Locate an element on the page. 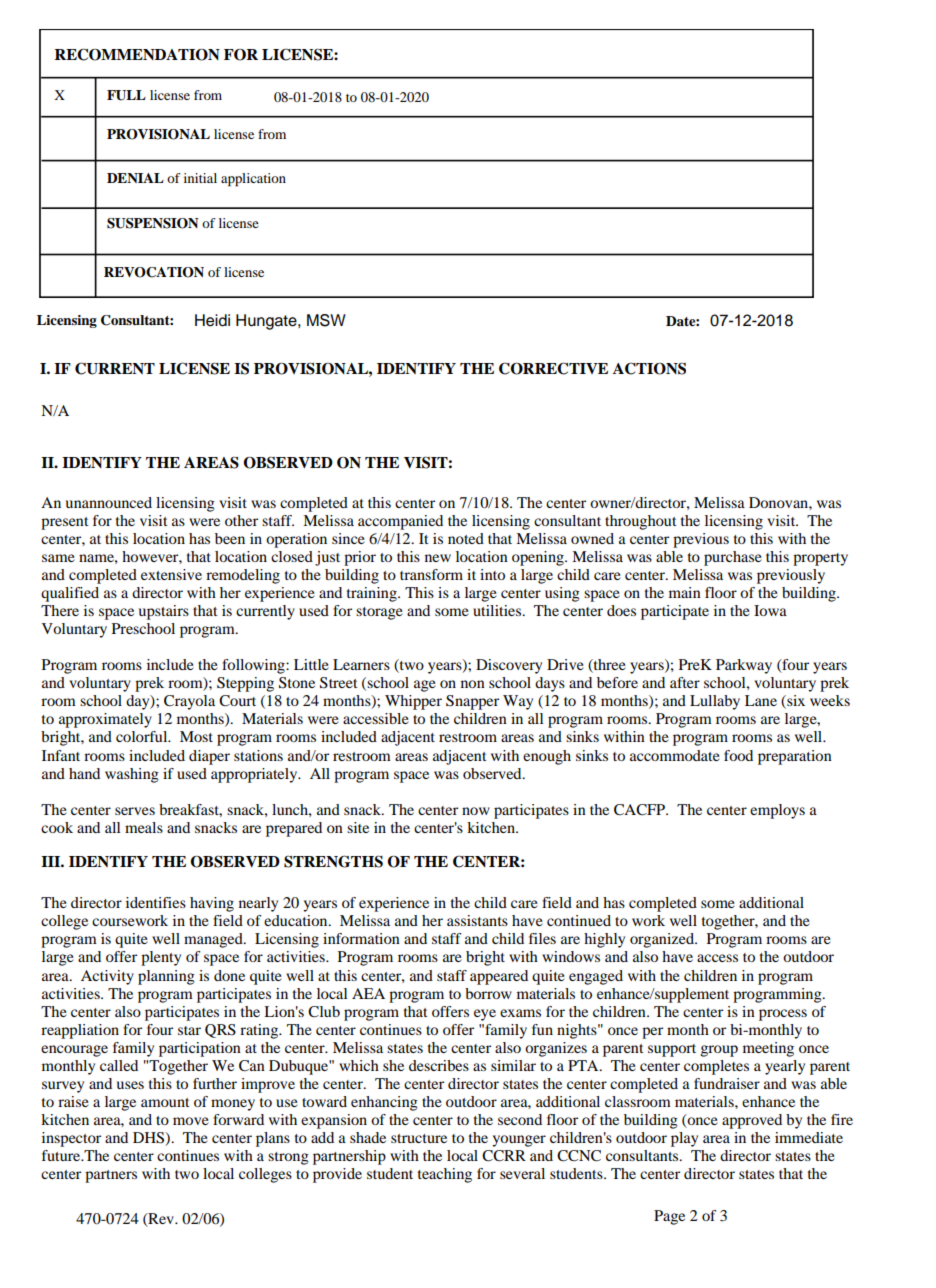 This page has width=936, height=1288. identifies is located at coordinates (156, 902).
